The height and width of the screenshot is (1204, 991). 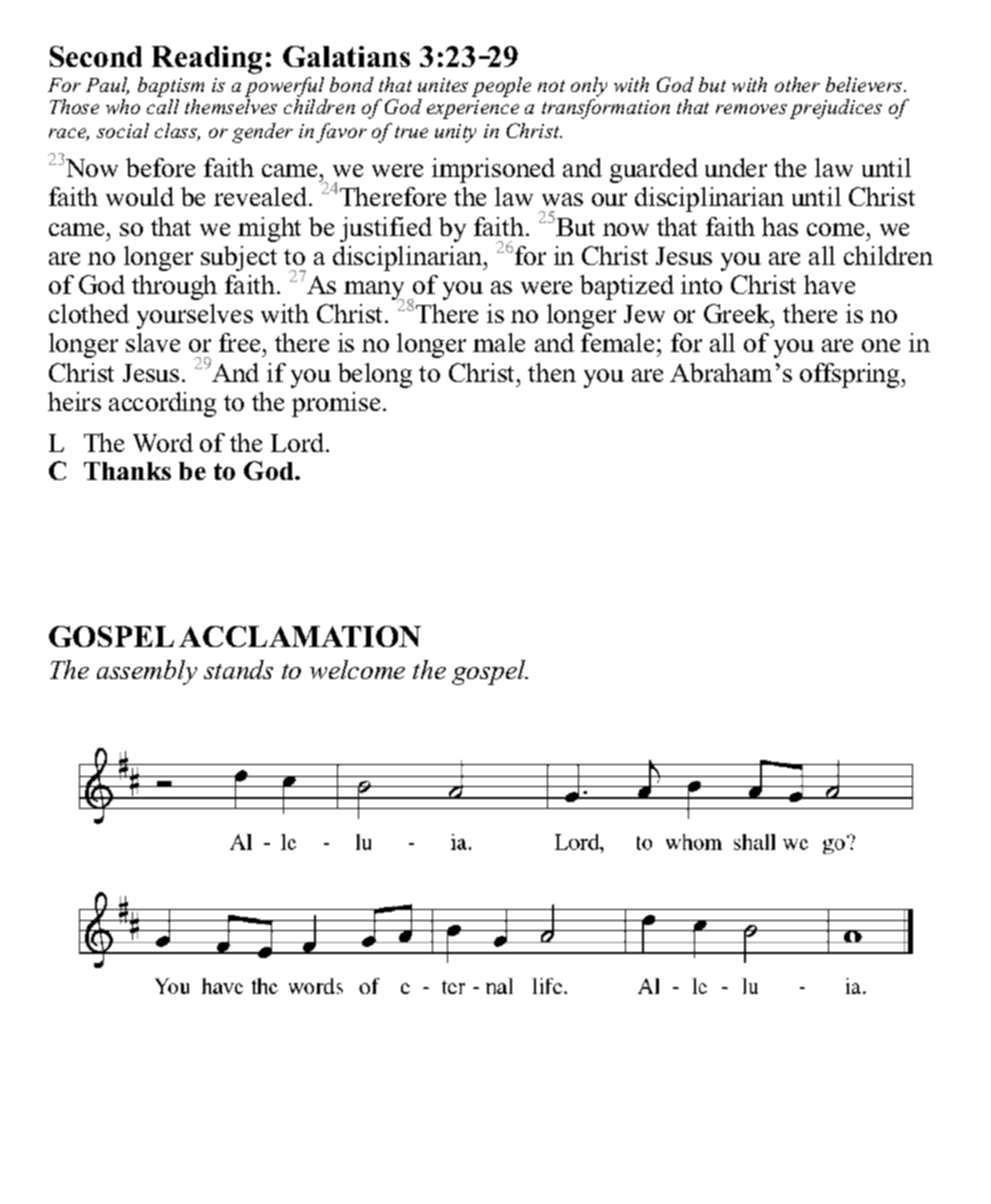 What do you see at coordinates (127, 471) in the screenshot?
I see `Thanks` at bounding box center [127, 471].
